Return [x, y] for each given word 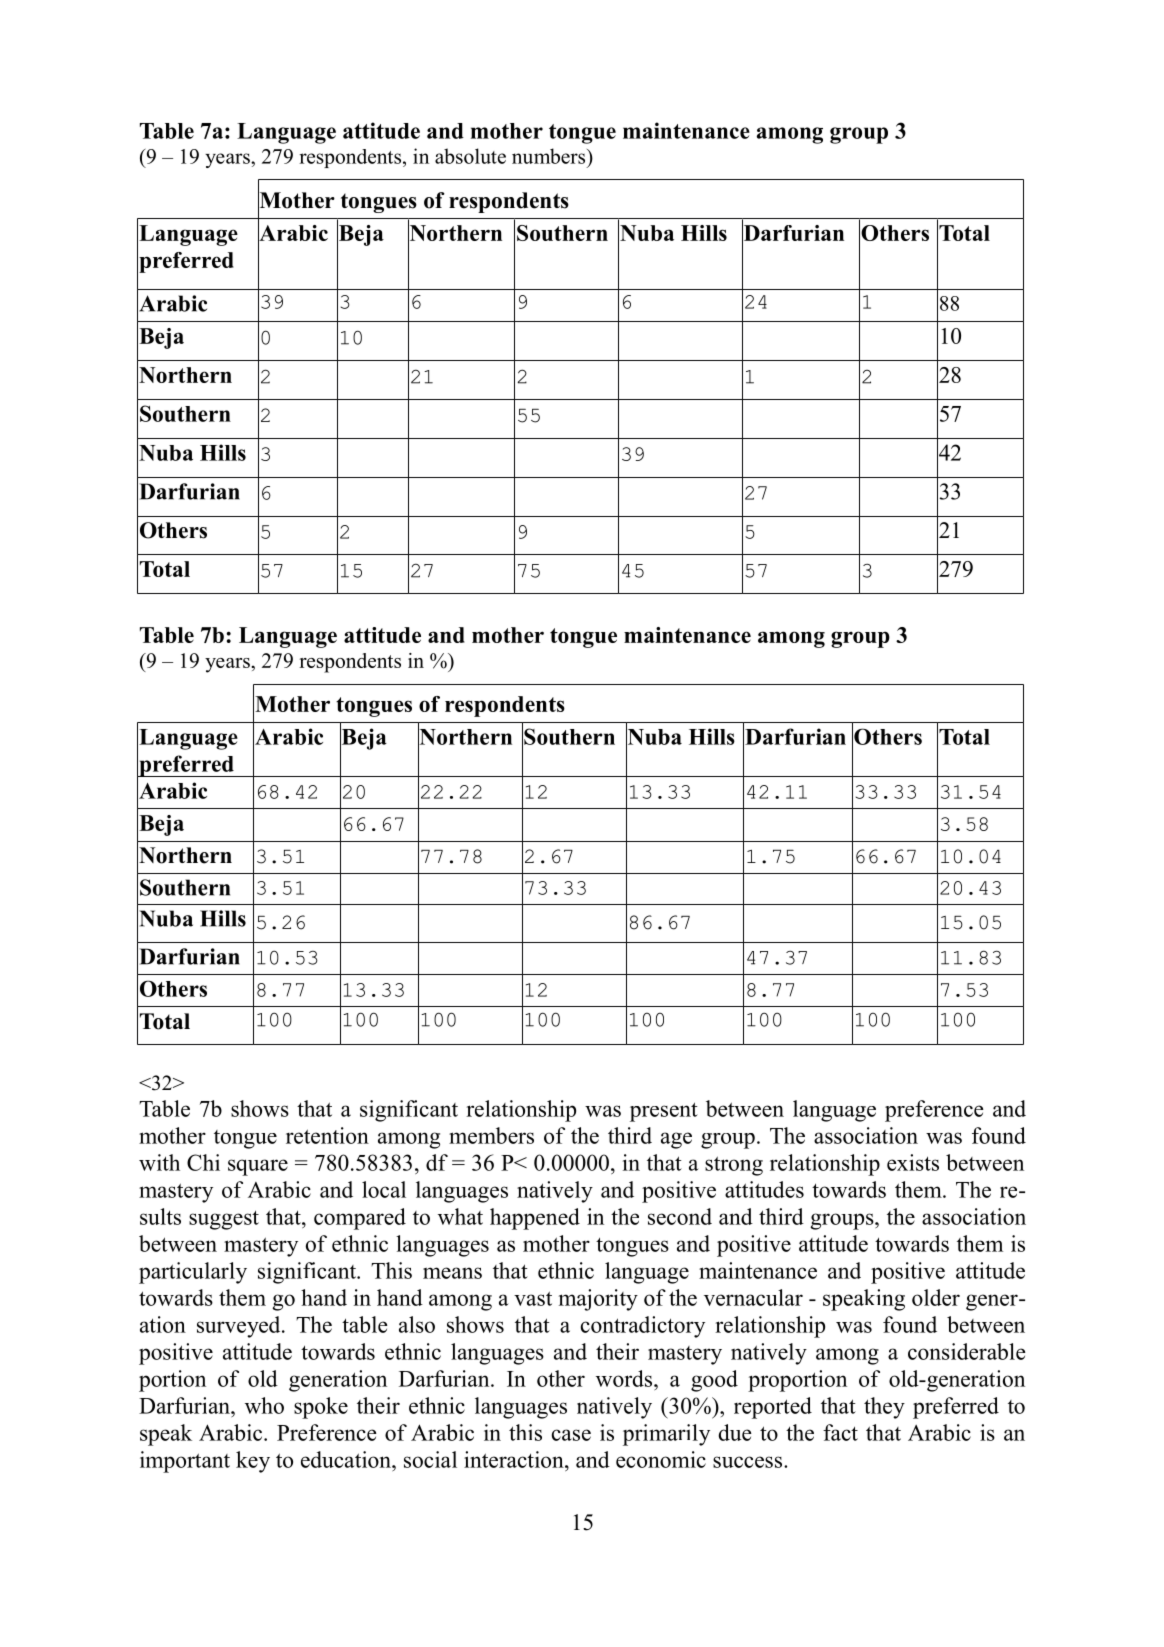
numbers [550, 156]
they [884, 1408]
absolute [470, 156]
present [664, 1112]
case [571, 1435]
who [264, 1405]
